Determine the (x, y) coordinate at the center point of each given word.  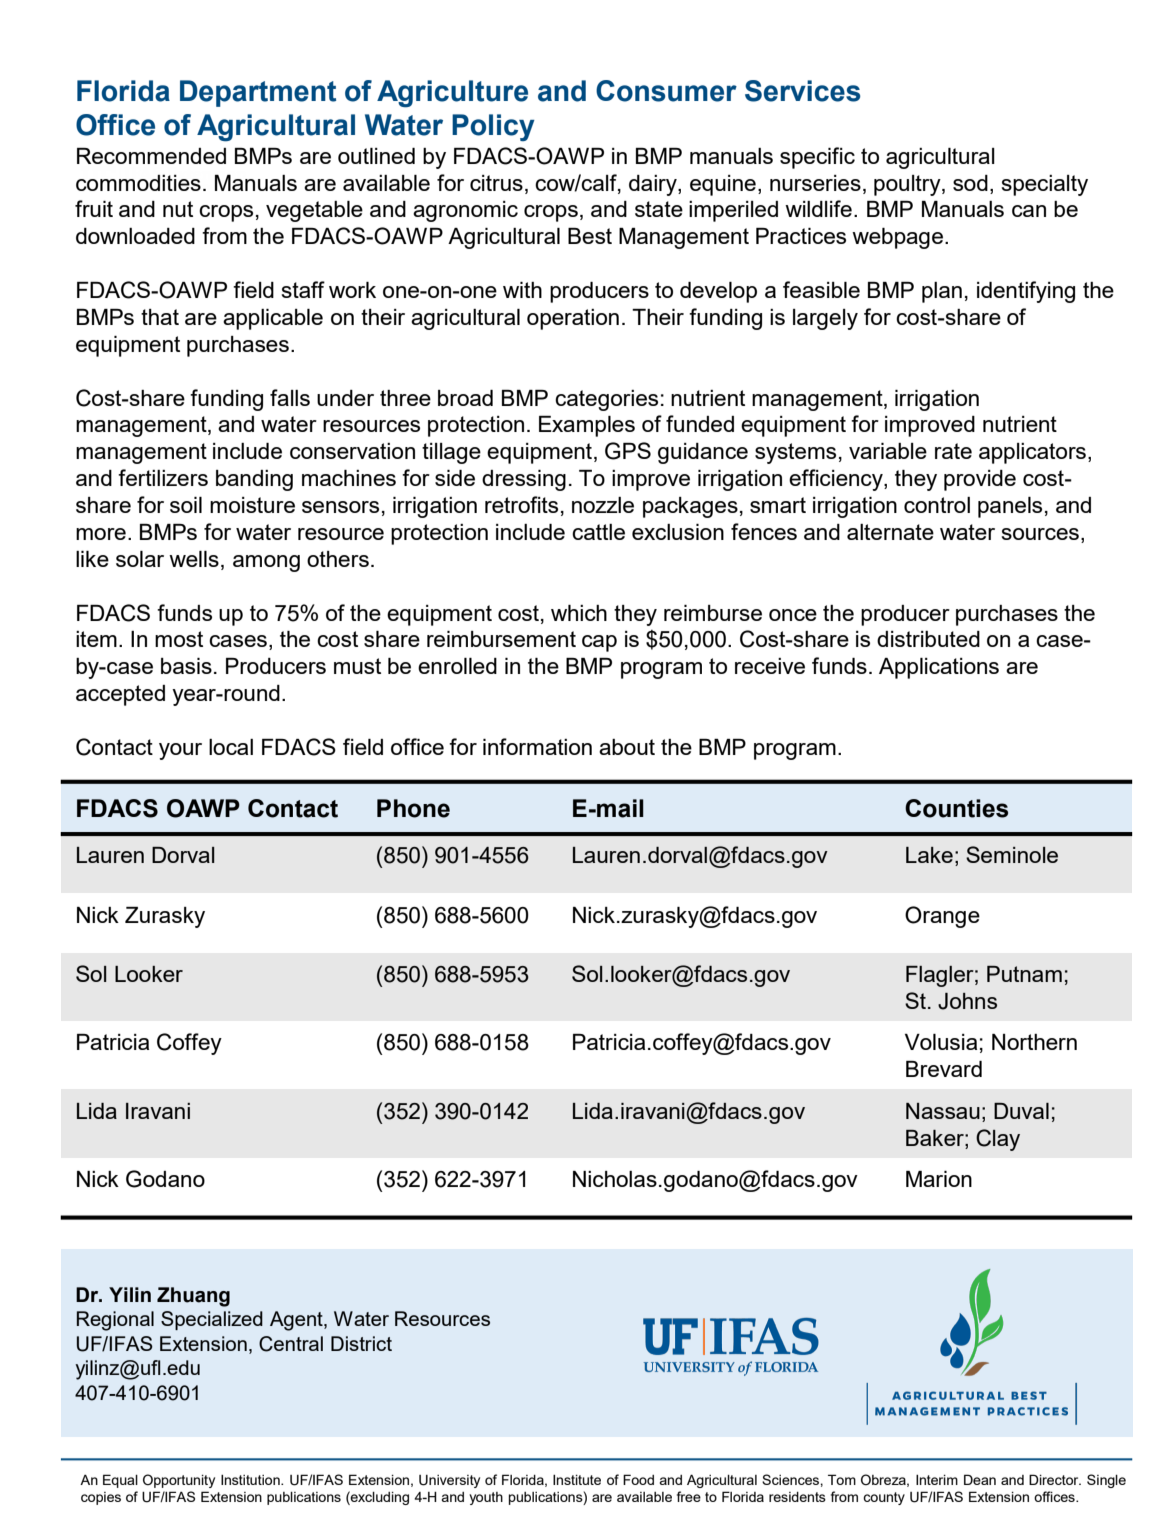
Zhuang (193, 1297)
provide (980, 480)
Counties (956, 808)
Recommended (151, 156)
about (627, 747)
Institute (577, 1480)
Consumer (666, 91)
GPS (628, 451)
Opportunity (179, 1481)
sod (970, 183)
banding (254, 480)
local (231, 747)
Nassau (943, 1111)
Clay (998, 1140)
